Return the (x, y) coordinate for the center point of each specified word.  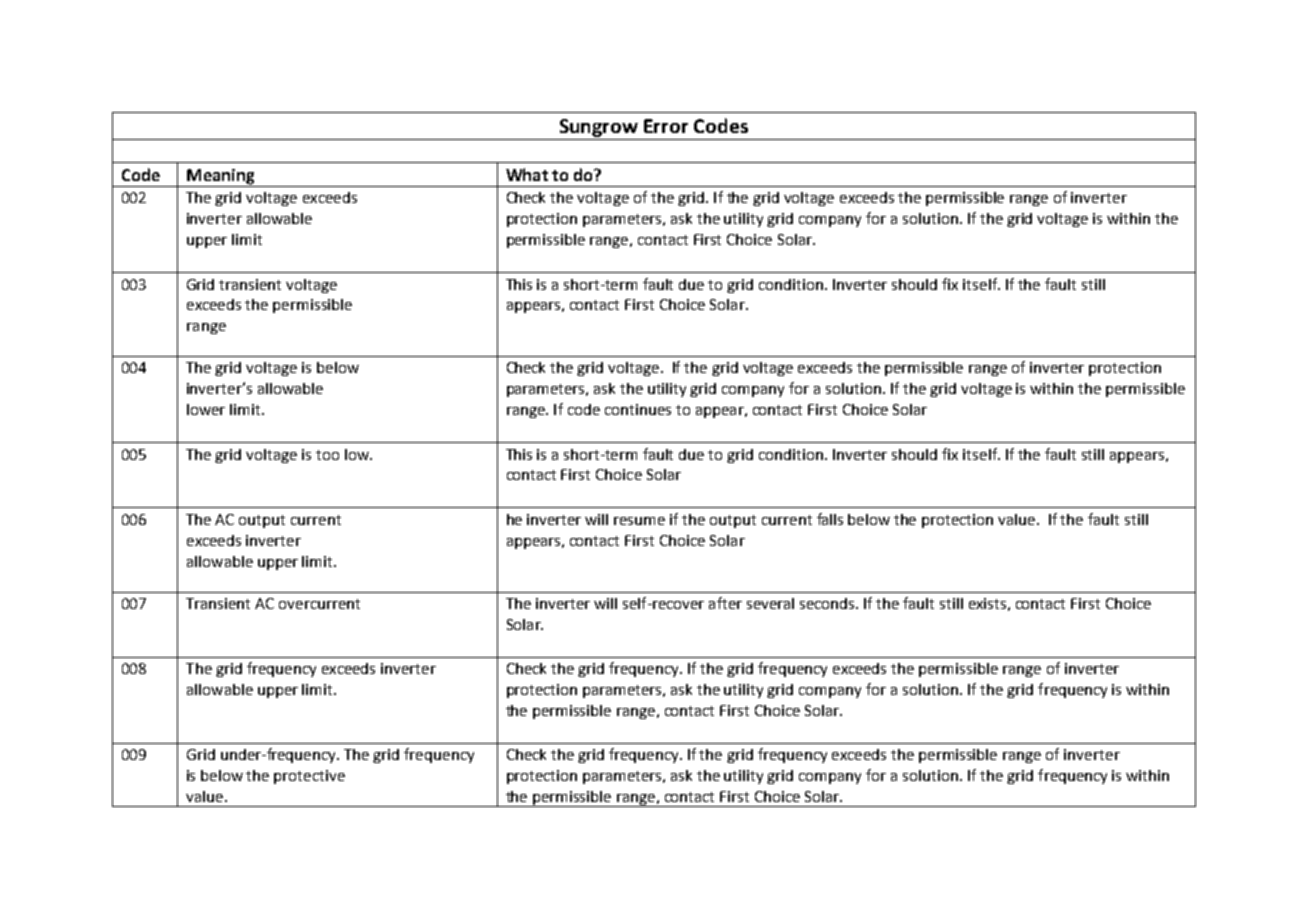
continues (638, 409)
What (527, 174)
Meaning (221, 178)
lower (206, 409)
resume (639, 521)
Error (666, 126)
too (327, 455)
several (770, 603)
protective (309, 777)
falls (830, 519)
